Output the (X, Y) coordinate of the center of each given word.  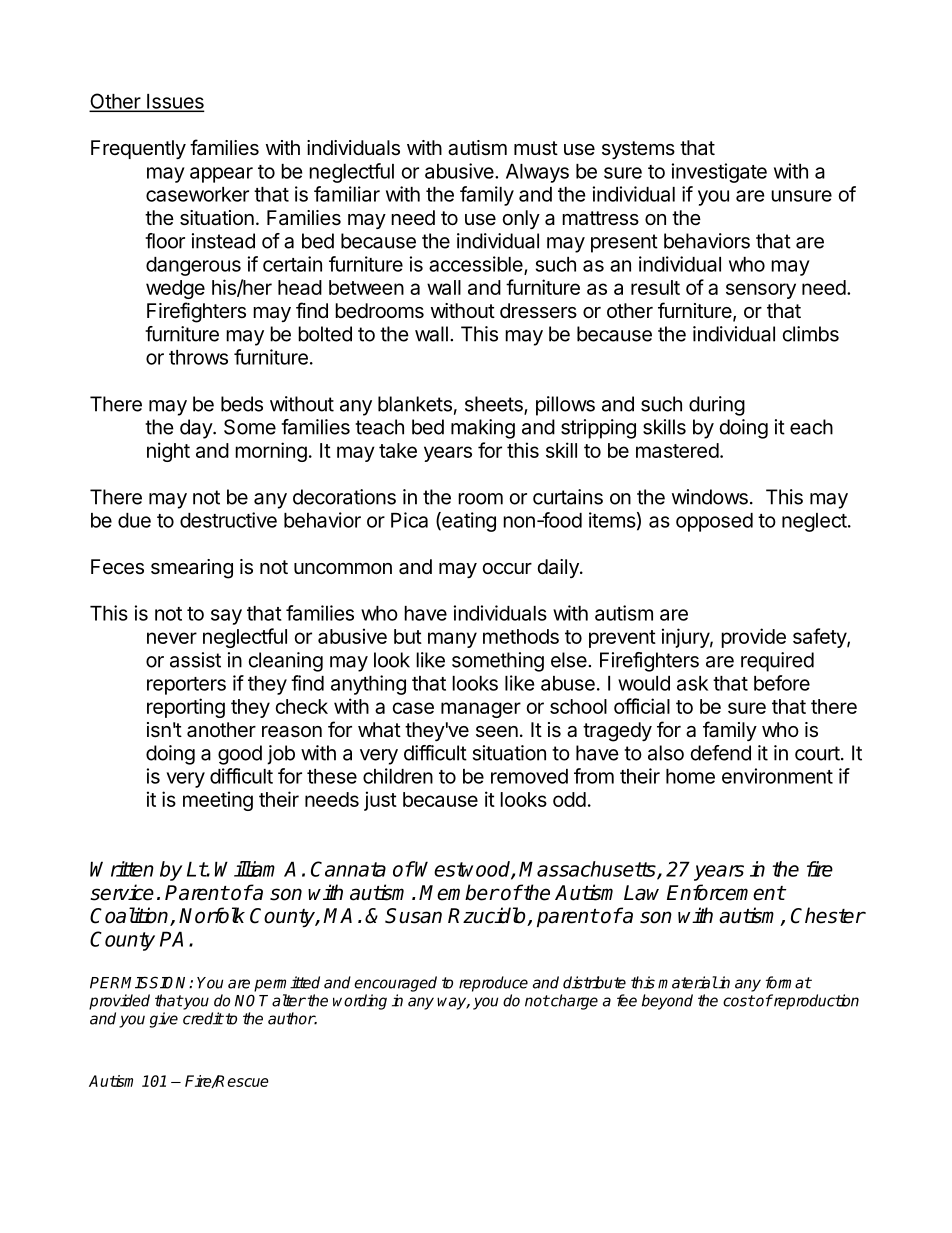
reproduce (493, 984)
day (197, 429)
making (483, 429)
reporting (186, 708)
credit (203, 1018)
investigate (719, 173)
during (717, 406)
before (782, 683)
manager (481, 710)
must (536, 148)
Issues (174, 102)
